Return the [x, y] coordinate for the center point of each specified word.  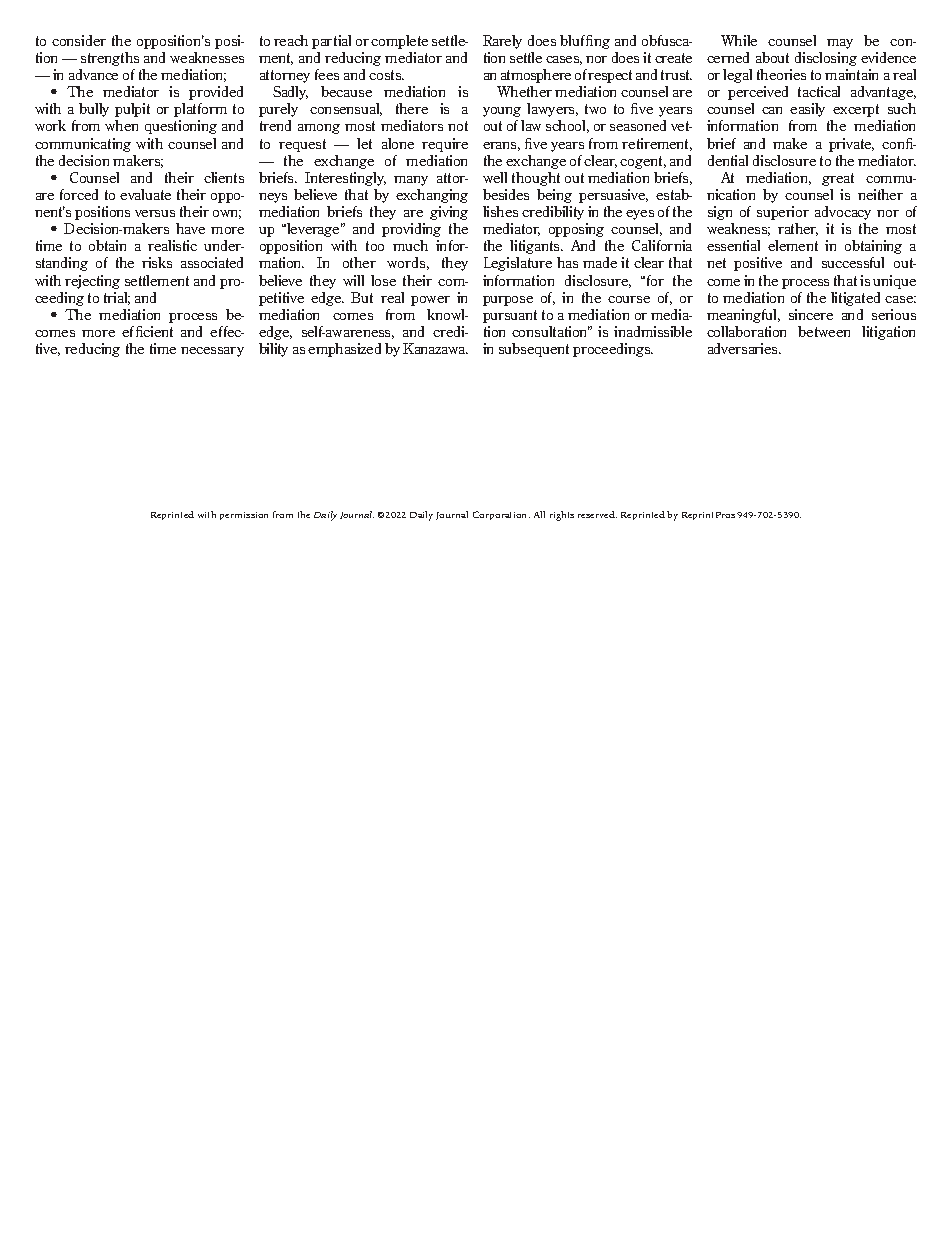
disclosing [826, 59]
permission [244, 516]
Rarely [502, 42]
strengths [110, 59]
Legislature [518, 264]
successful [853, 262]
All [539, 514]
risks [157, 262]
